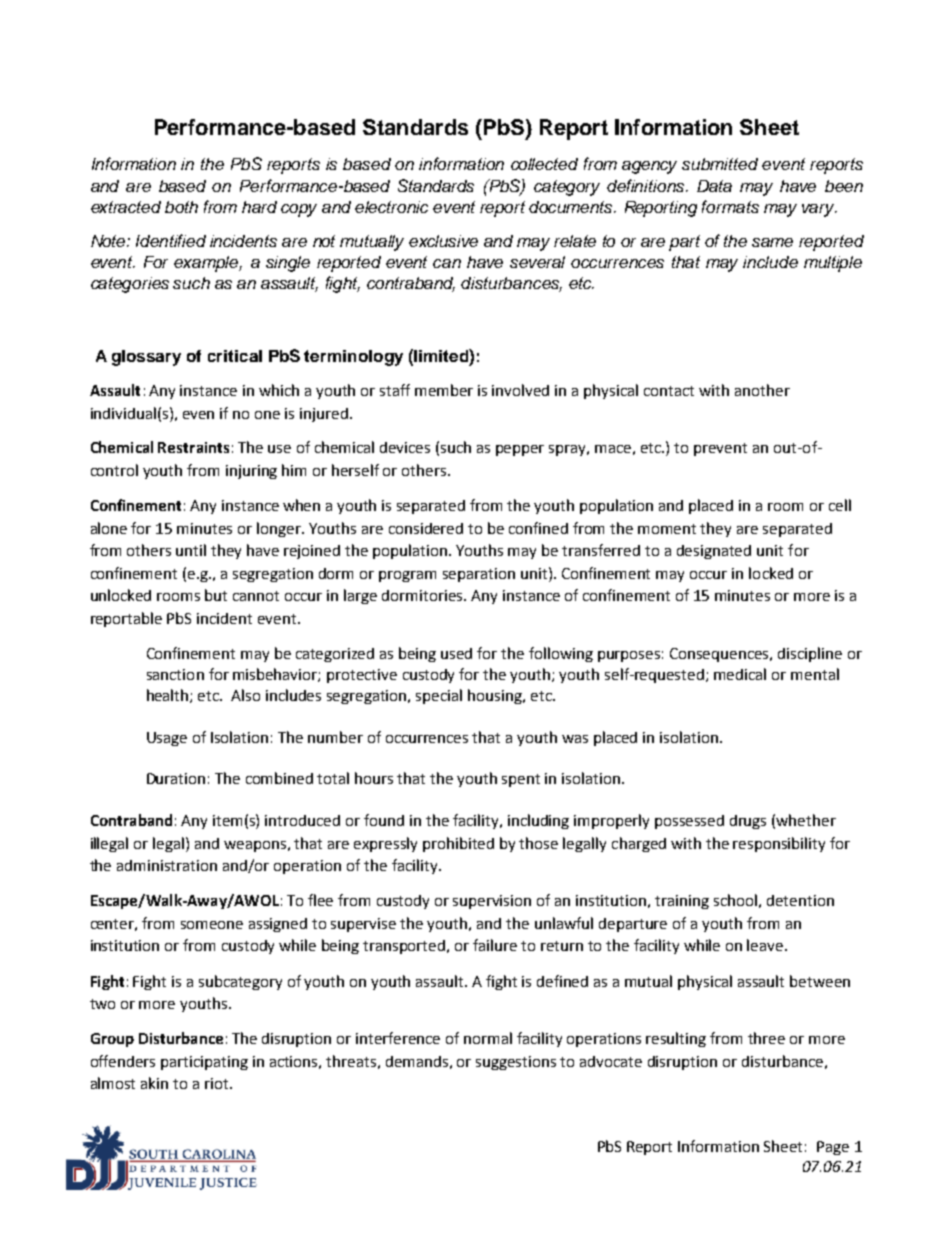  What do you see at coordinates (443, 241) in the page?
I see `exclusive` at bounding box center [443, 241].
